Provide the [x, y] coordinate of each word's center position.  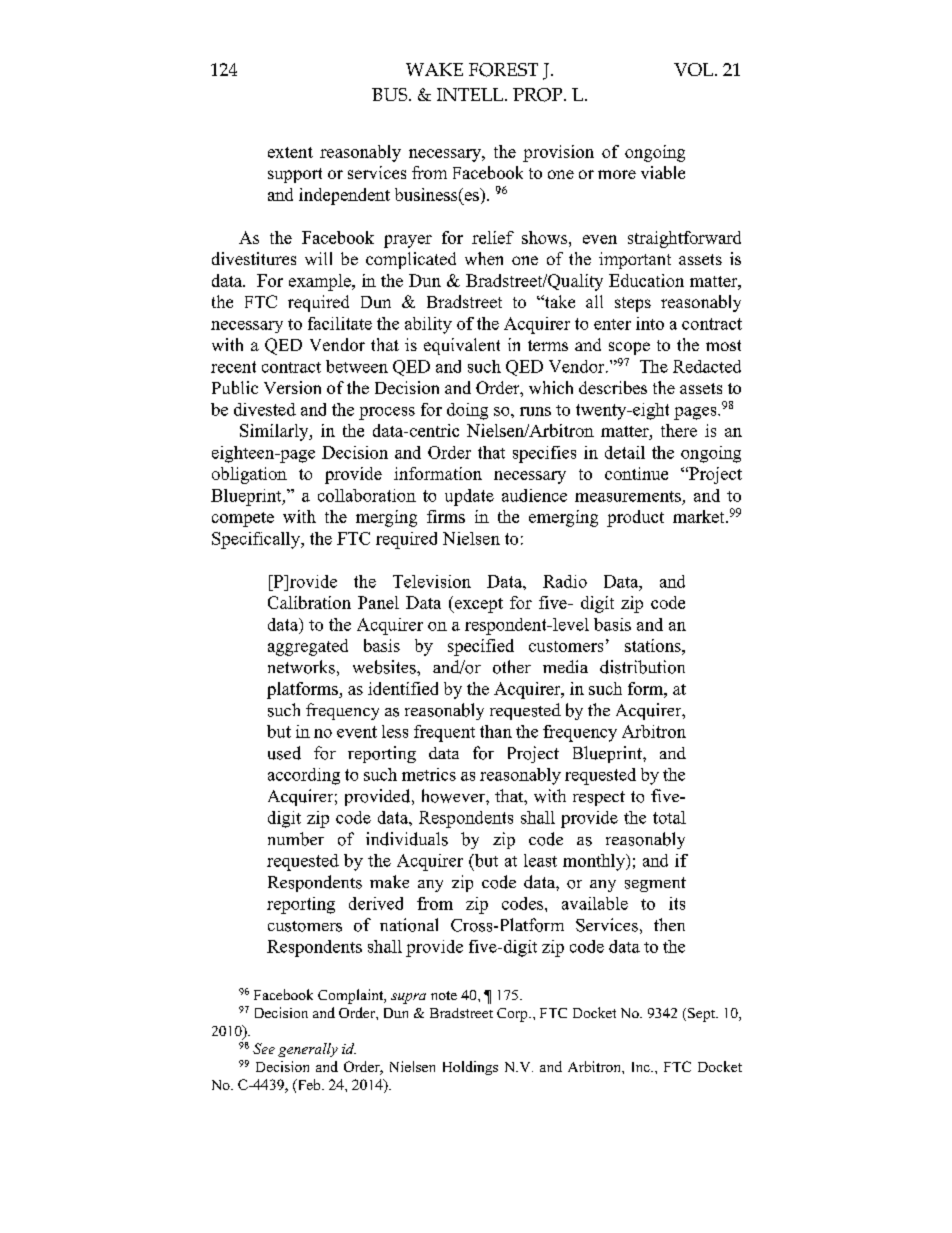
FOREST [503, 70]
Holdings [470, 1068]
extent [290, 152]
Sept [702, 1015]
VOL [693, 69]
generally [308, 1050]
